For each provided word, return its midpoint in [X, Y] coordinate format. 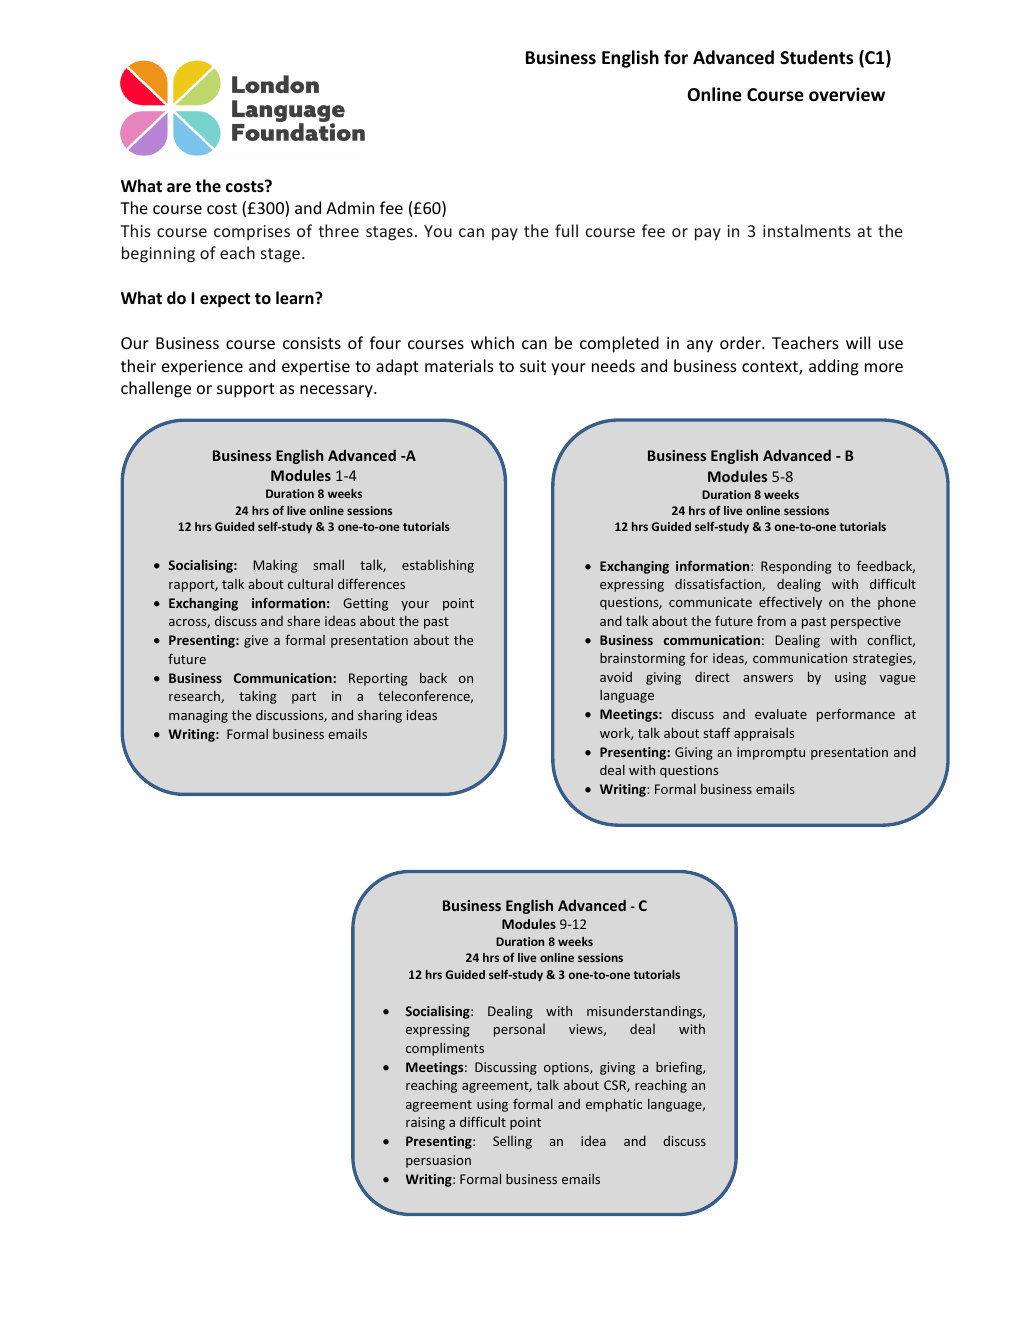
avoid [616, 677]
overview [847, 94]
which [492, 342]
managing [198, 716]
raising [425, 1123]
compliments [445, 1049]
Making [275, 566]
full [566, 230]
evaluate [781, 714]
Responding [796, 567]
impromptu [771, 753]
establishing [438, 566]
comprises [252, 232]
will [858, 342]
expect [225, 300]
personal [519, 1030]
